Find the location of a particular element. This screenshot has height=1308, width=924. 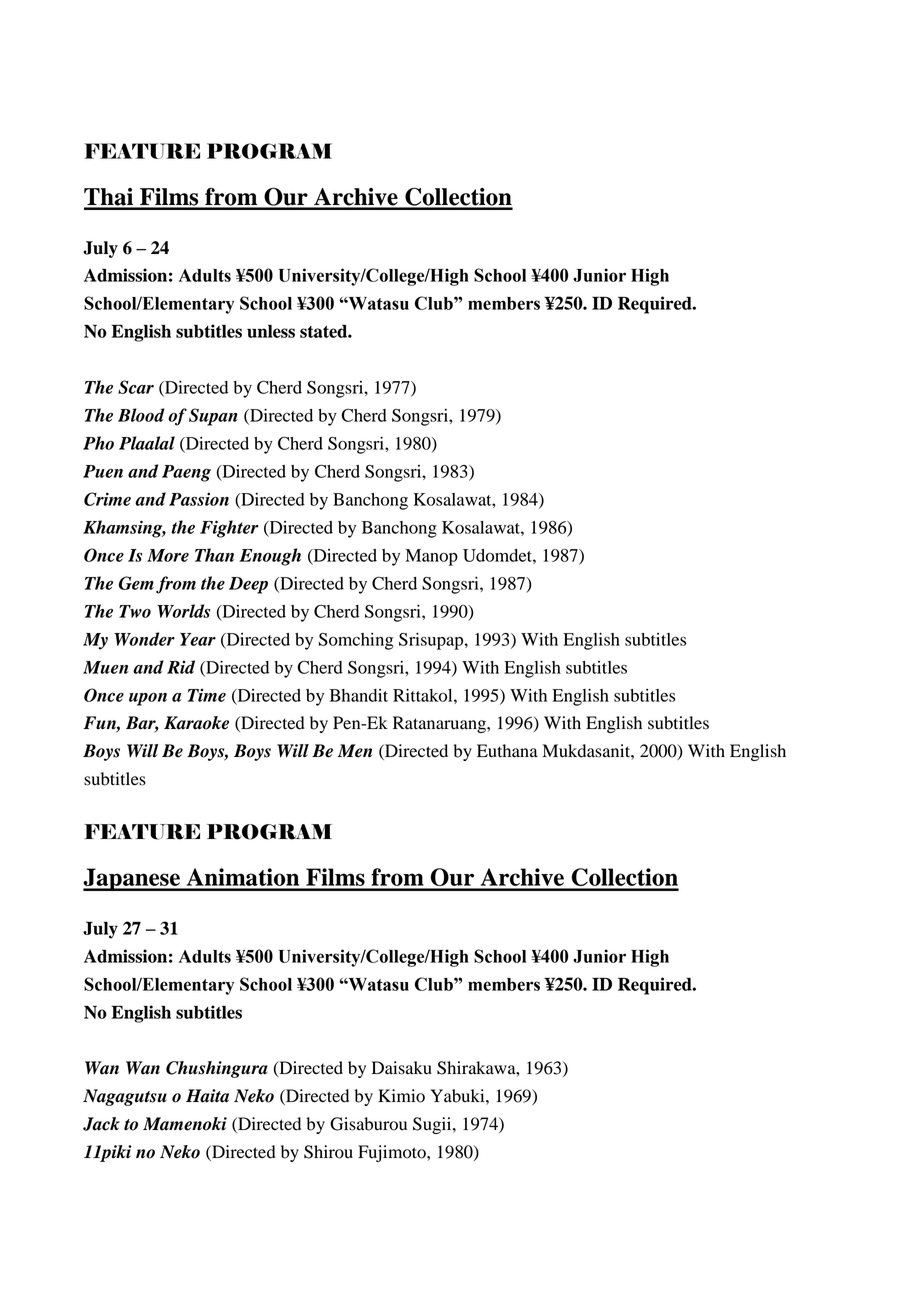

Karaoke is located at coordinates (196, 723).
